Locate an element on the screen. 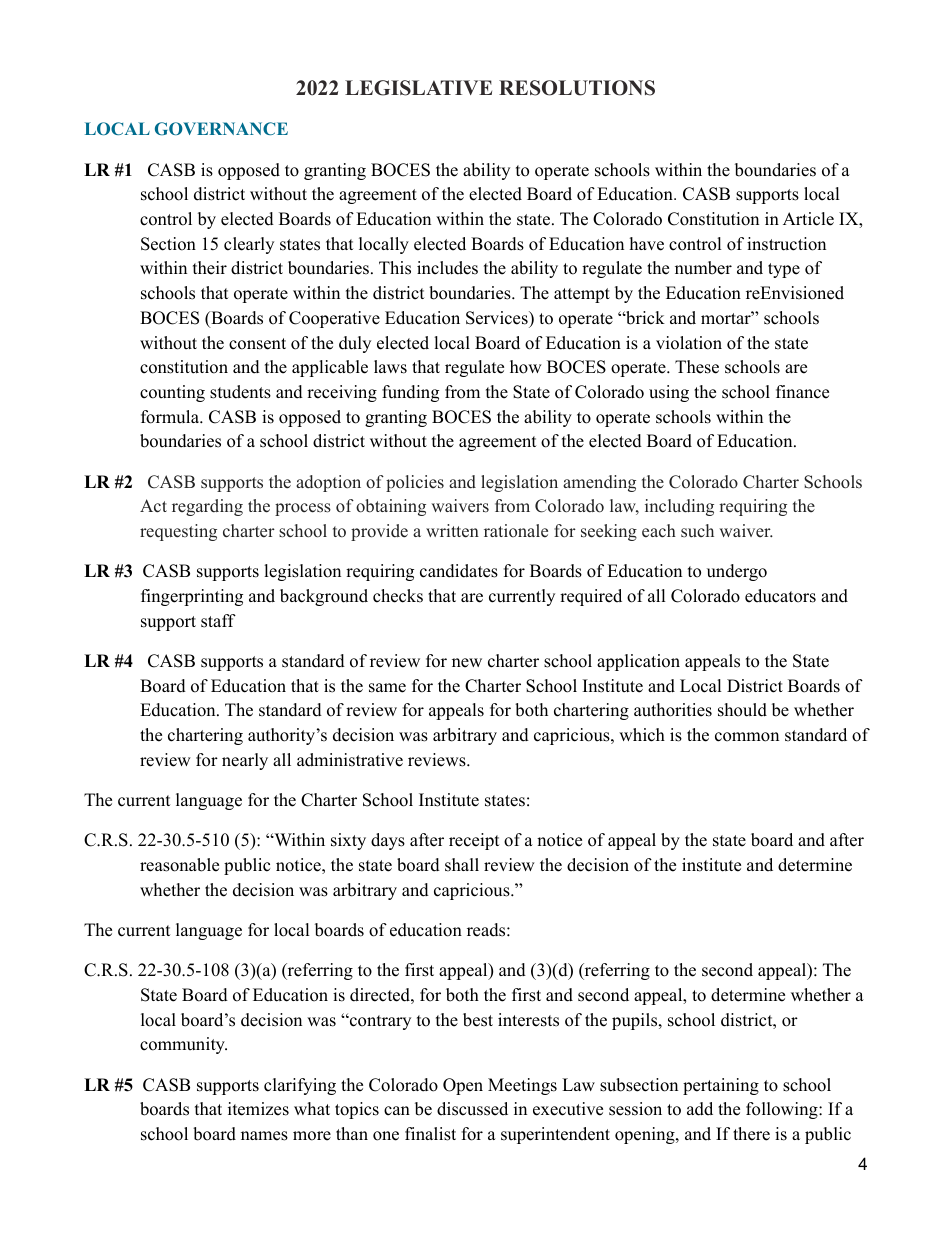  GOVERNANCE is located at coordinates (221, 128).
